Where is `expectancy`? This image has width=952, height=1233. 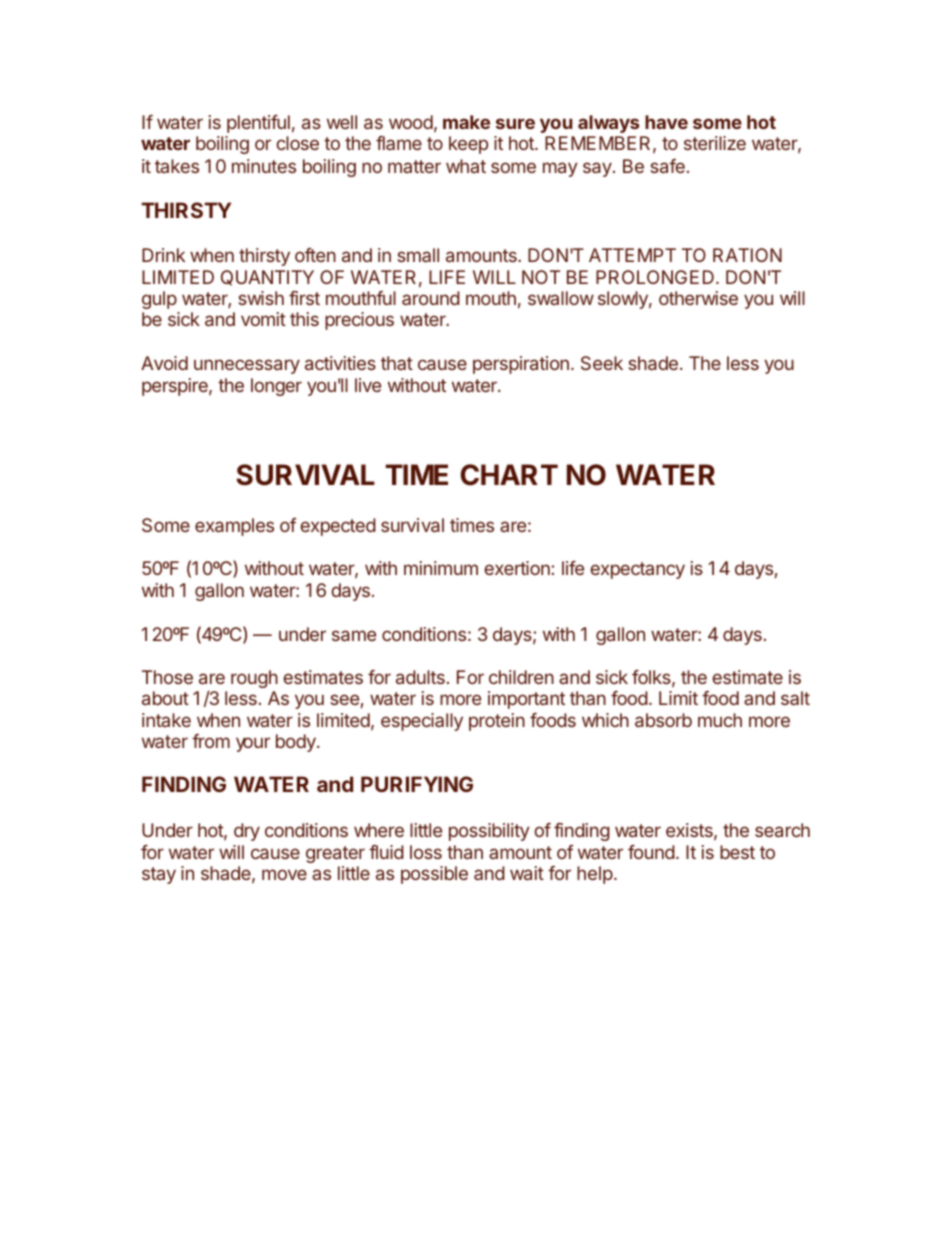 expectancy is located at coordinates (637, 570).
